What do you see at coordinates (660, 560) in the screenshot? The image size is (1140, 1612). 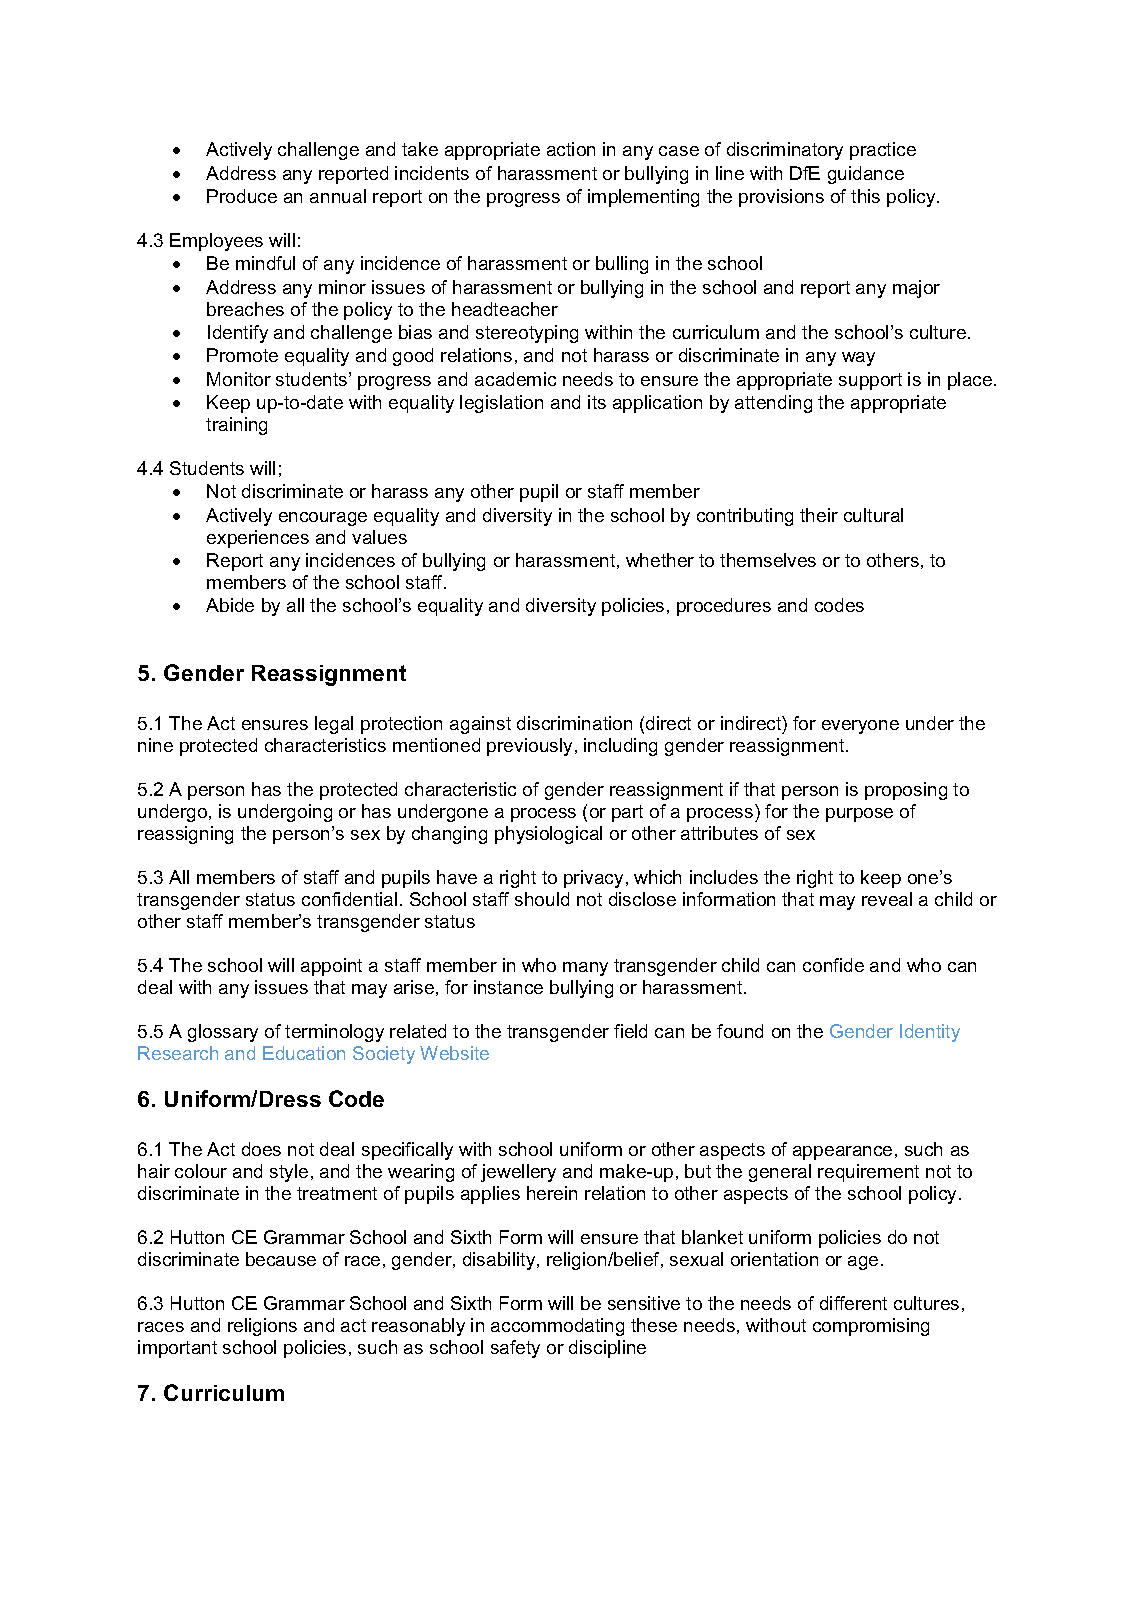 I see `whether` at bounding box center [660, 560].
